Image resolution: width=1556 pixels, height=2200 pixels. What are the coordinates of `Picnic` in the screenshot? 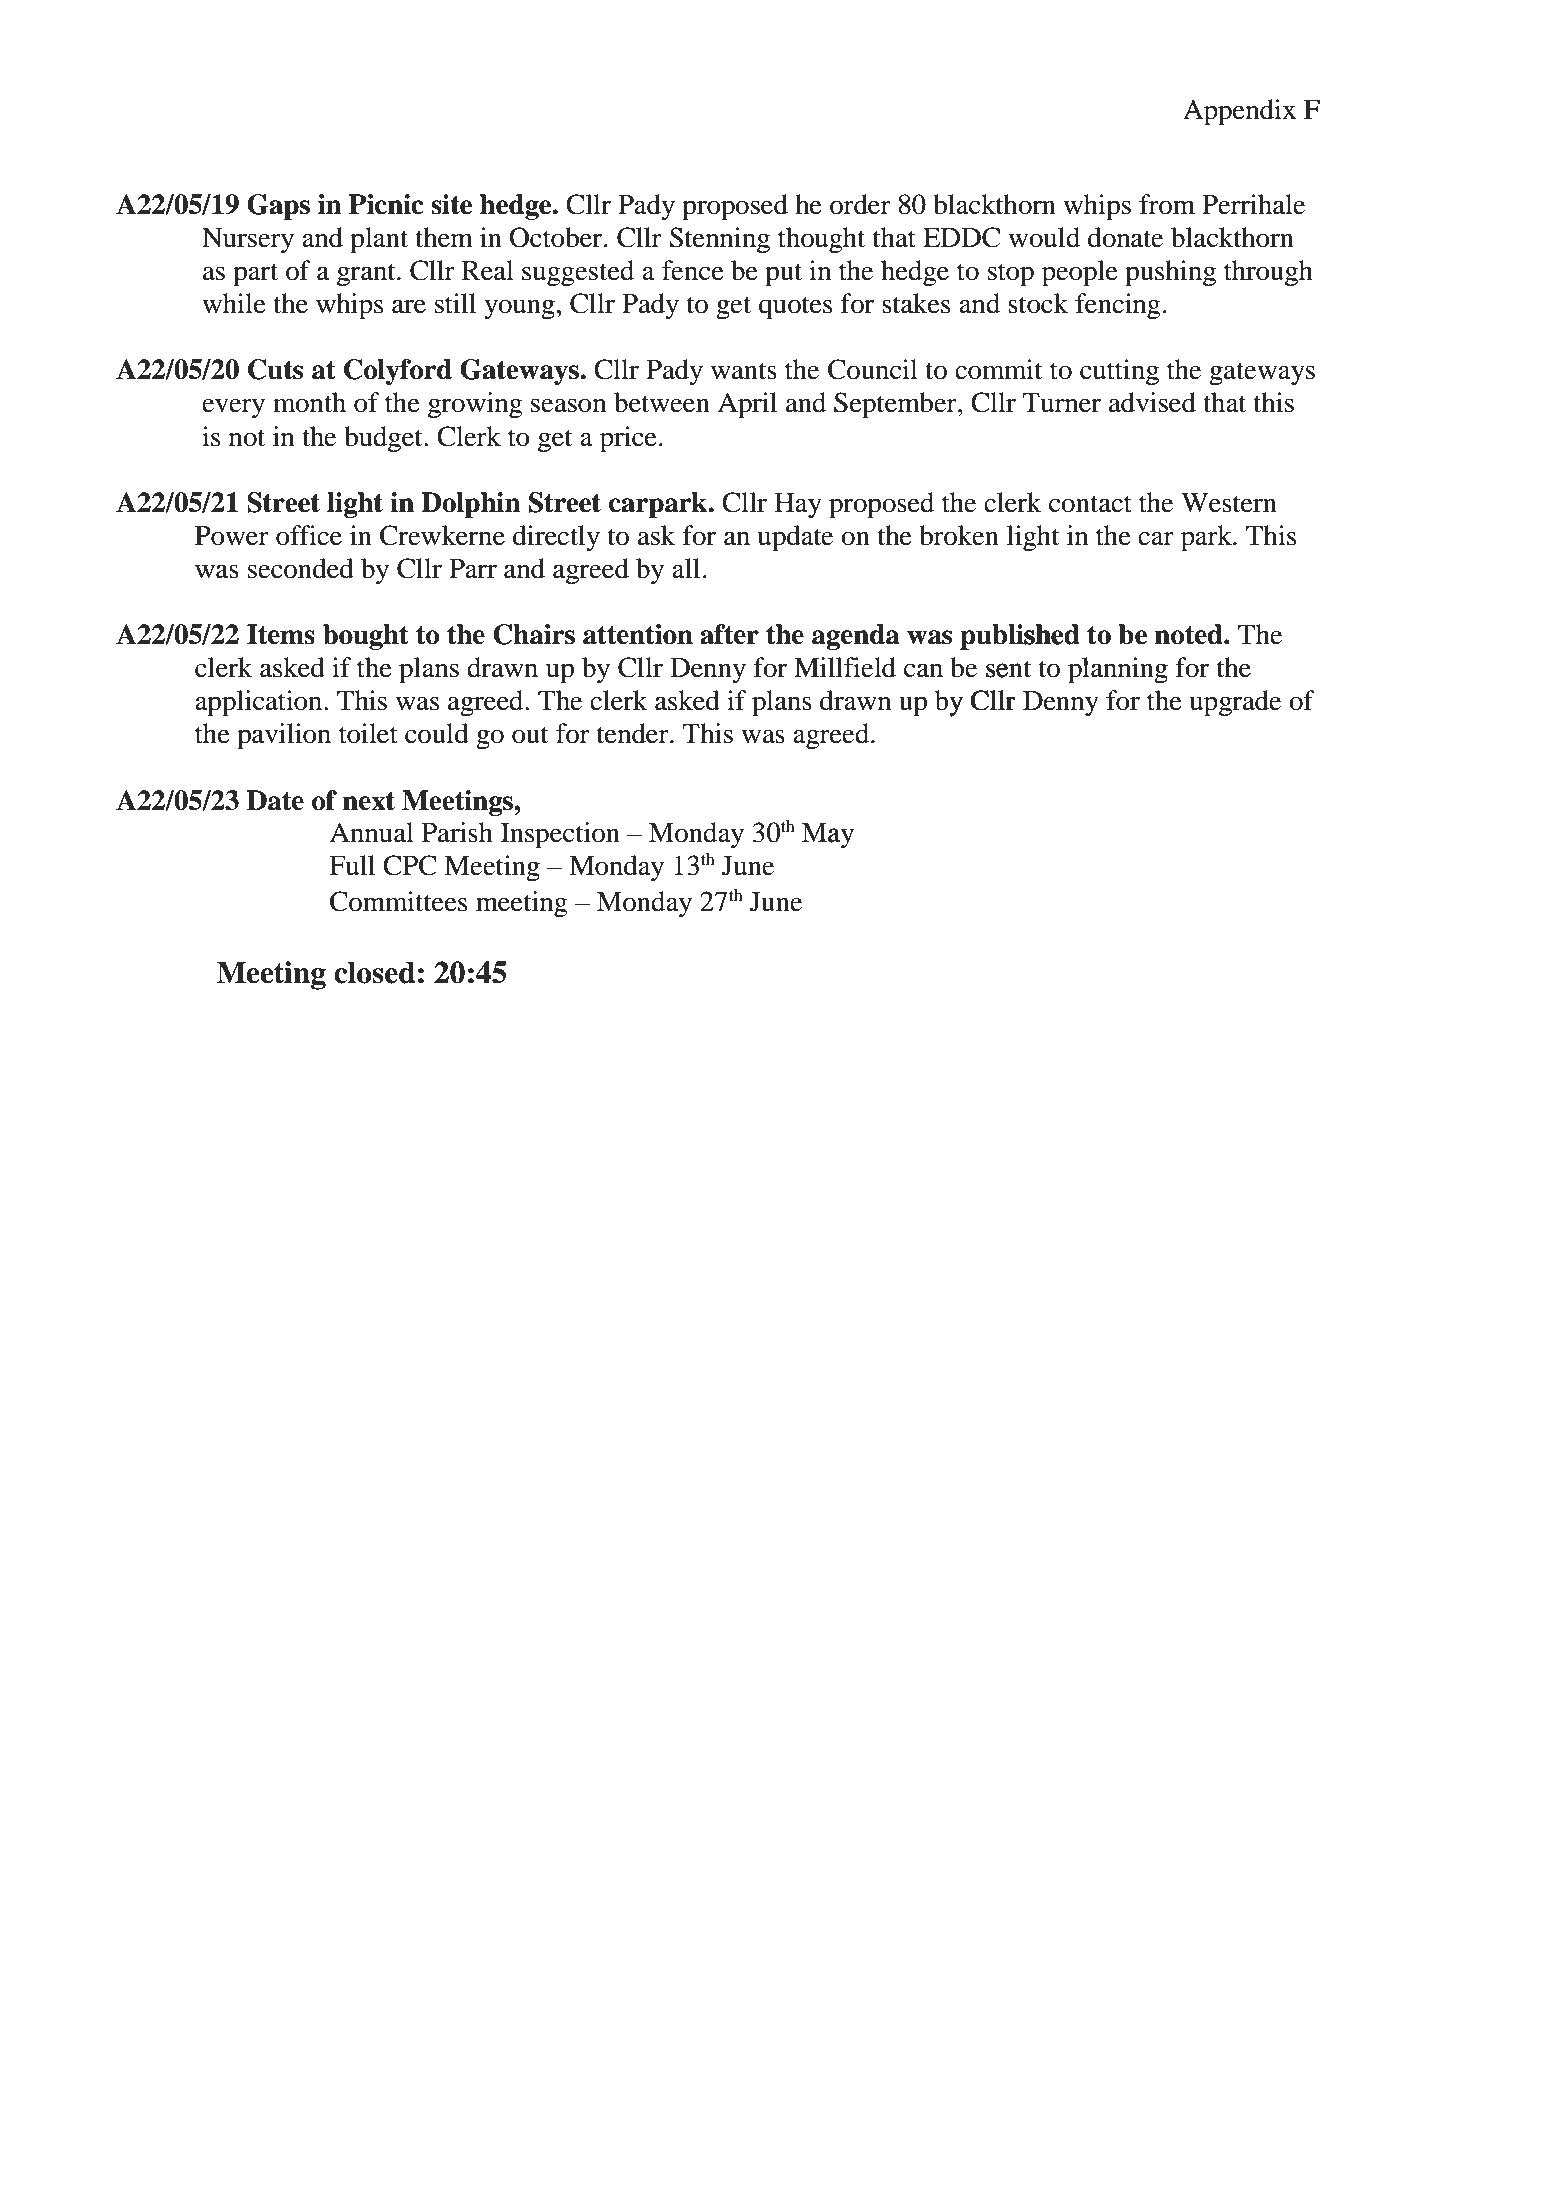 It's located at (386, 204).
